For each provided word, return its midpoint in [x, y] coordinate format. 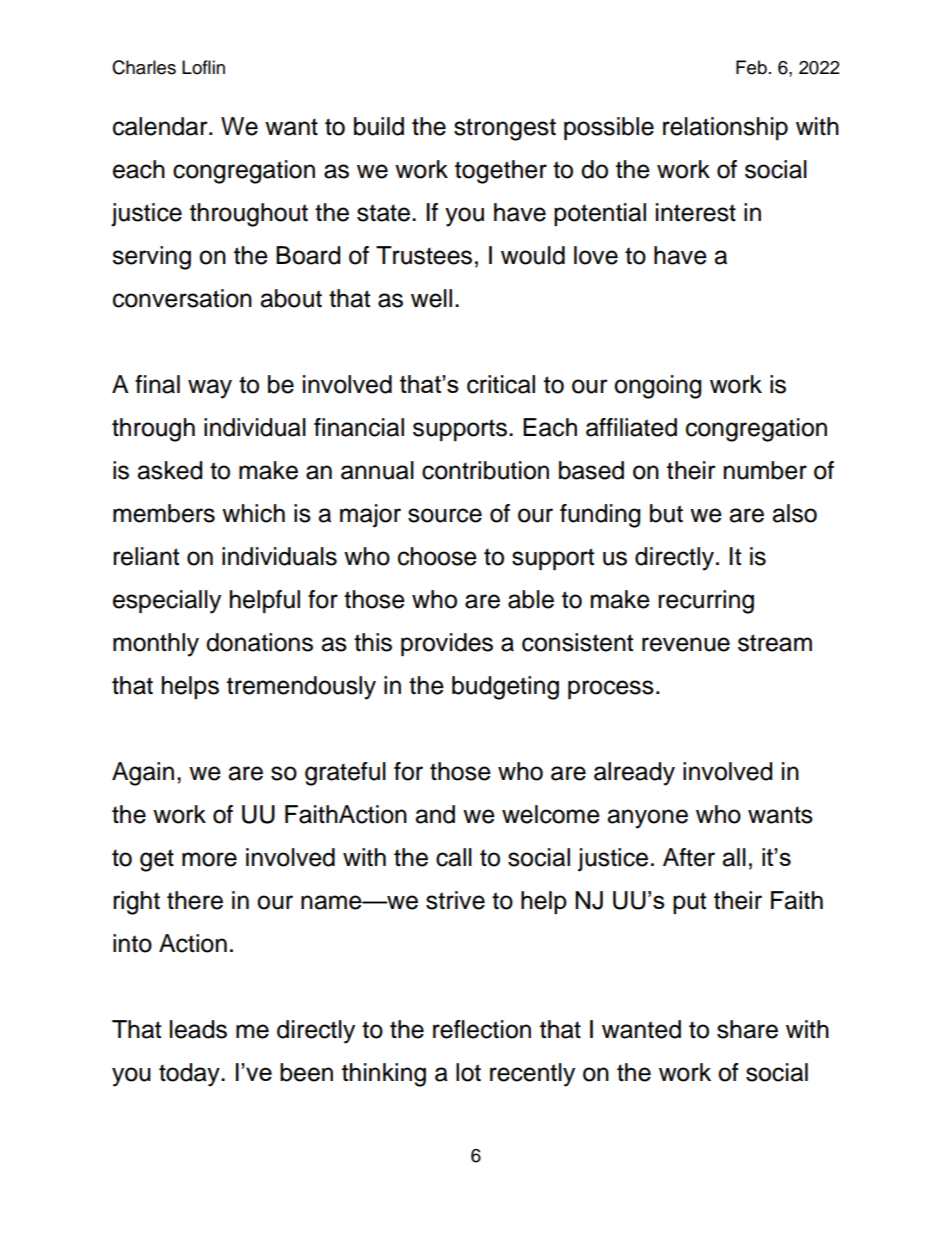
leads [198, 1029]
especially [167, 602]
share [747, 1029]
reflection [482, 1029]
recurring [706, 602]
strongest [505, 129]
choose [437, 556]
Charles [144, 67]
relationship [725, 128]
